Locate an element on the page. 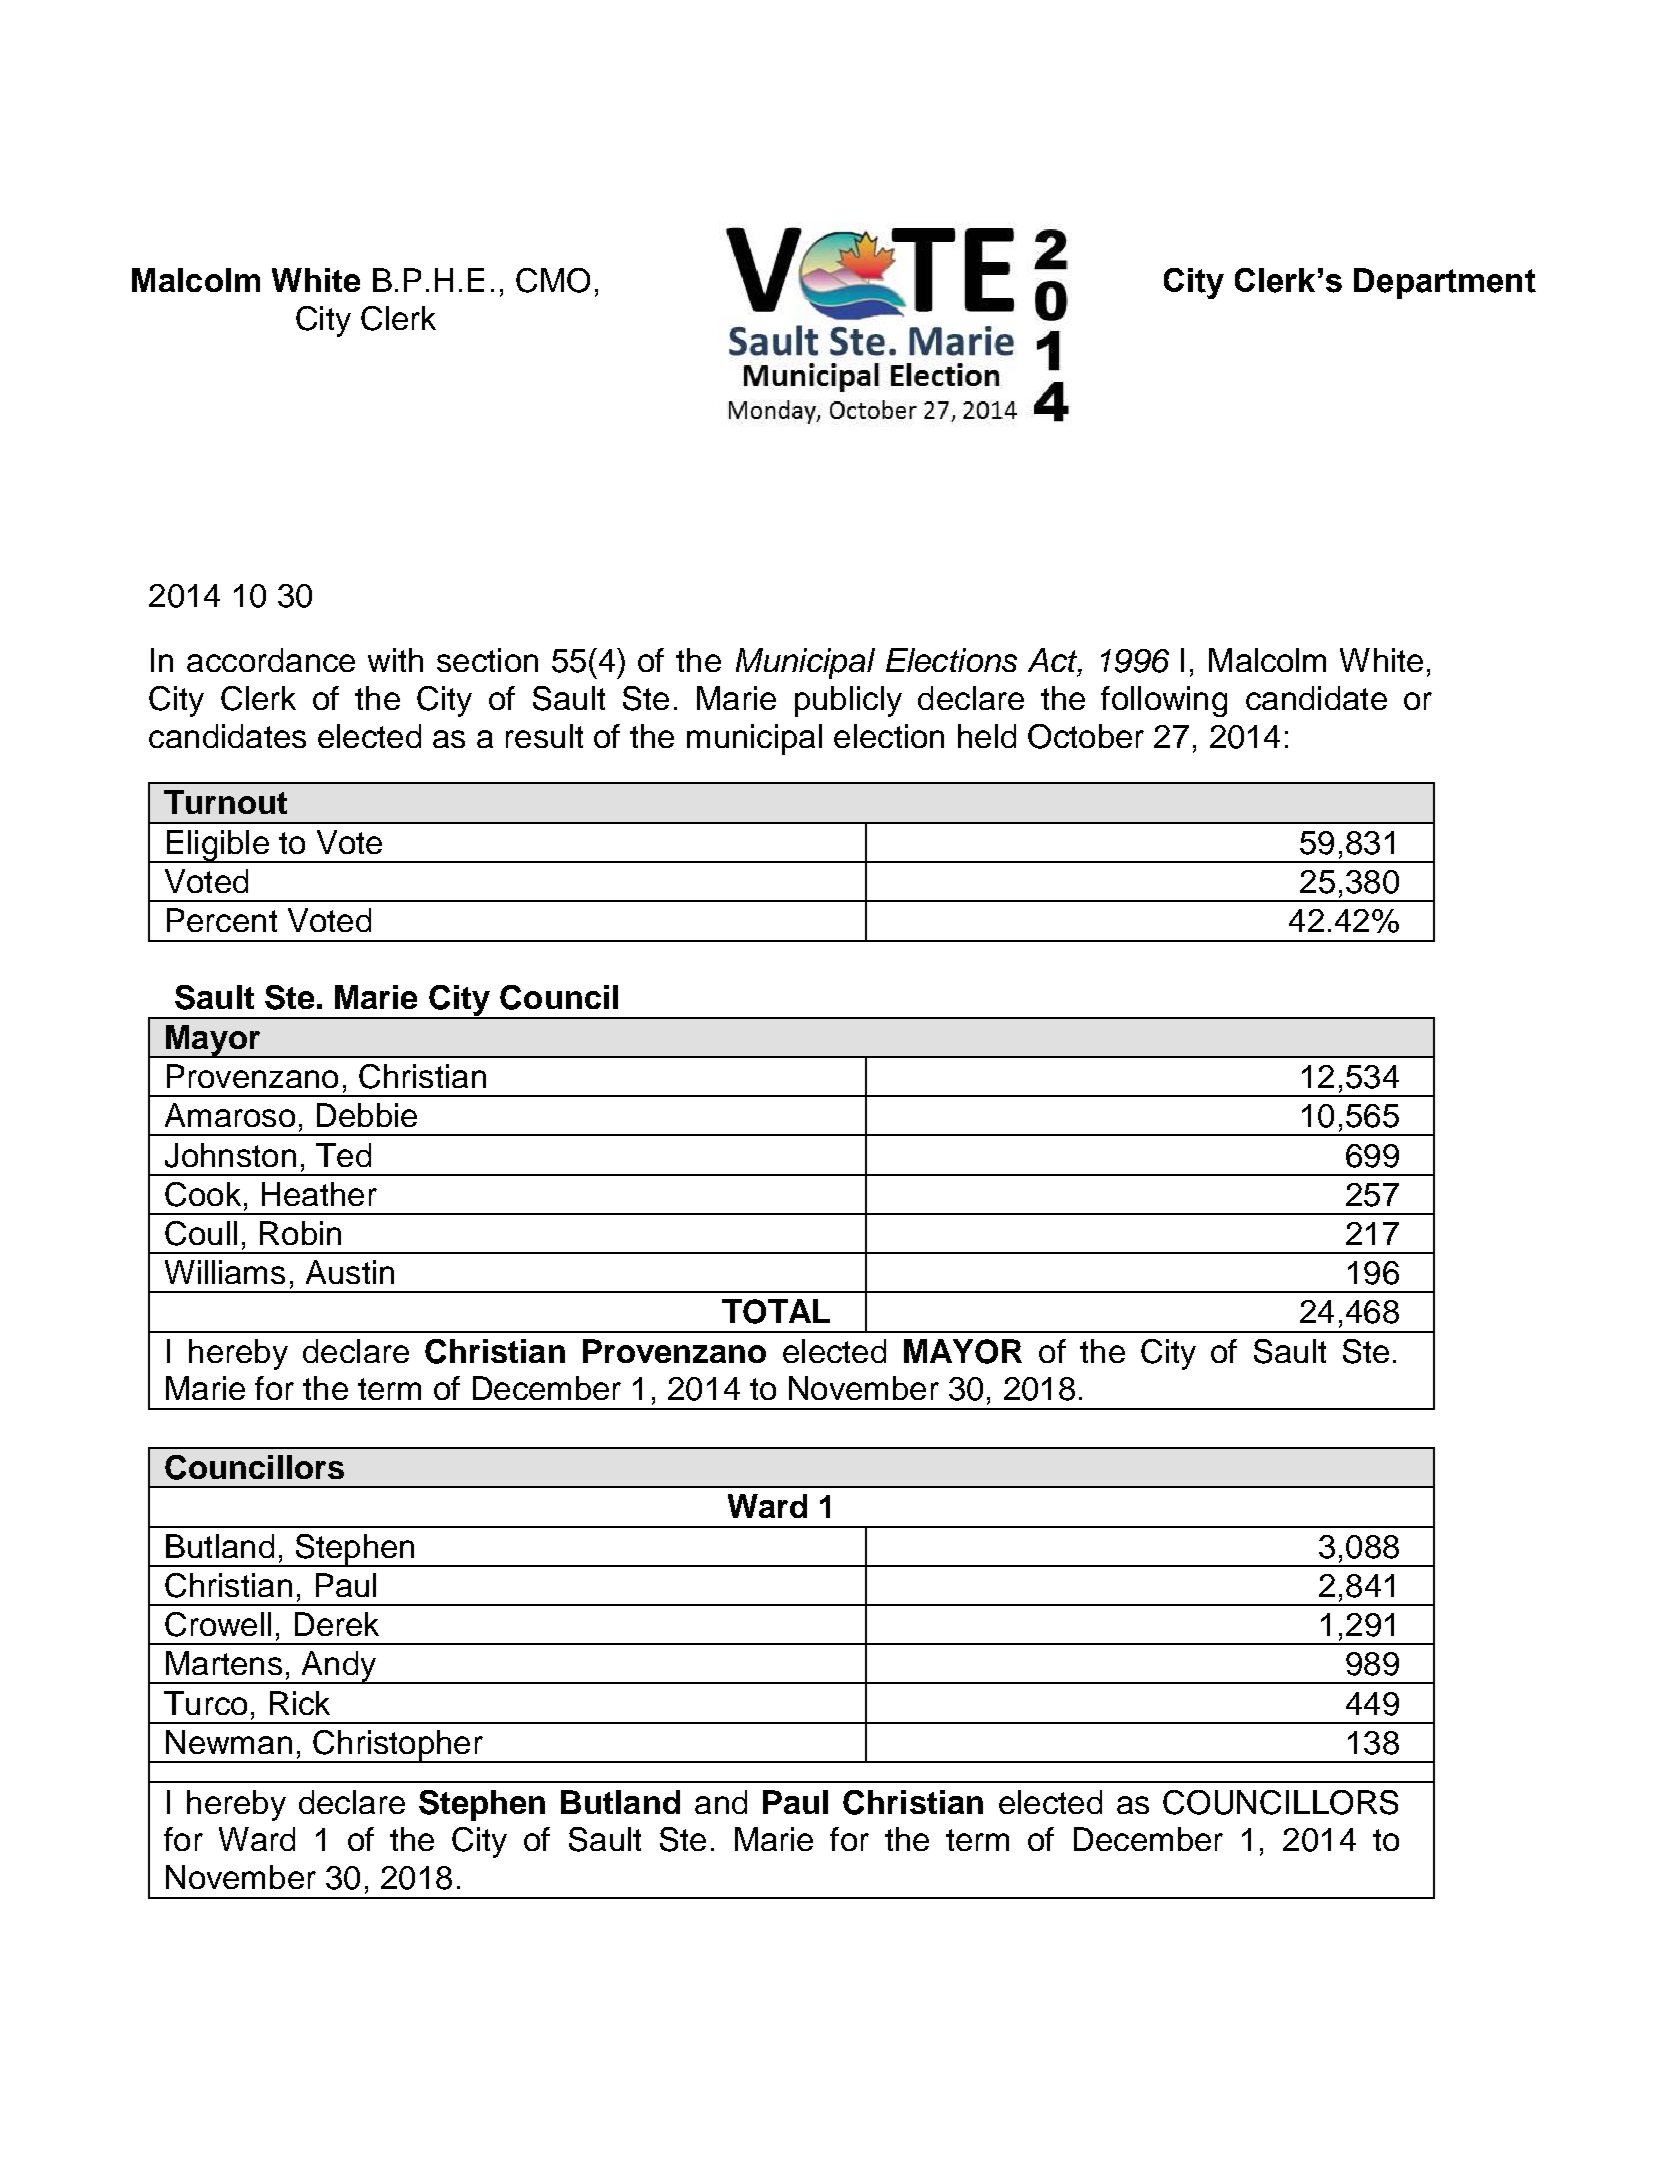 This image has height=2174, width=1680. Department is located at coordinates (1445, 283).
